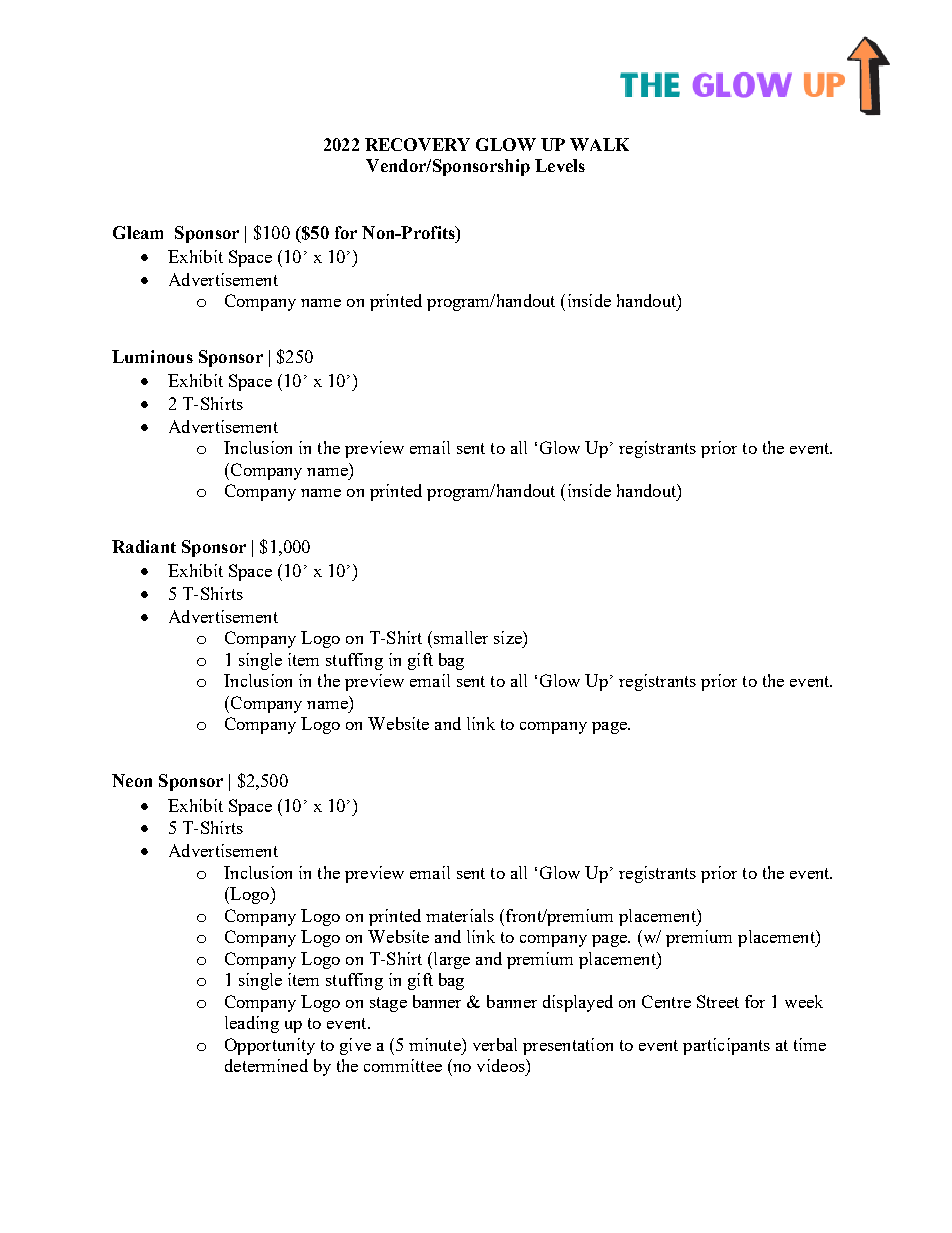 This screenshot has width=952, height=1233. Describe the element at coordinates (132, 780) in the screenshot. I see `Neon` at that location.
